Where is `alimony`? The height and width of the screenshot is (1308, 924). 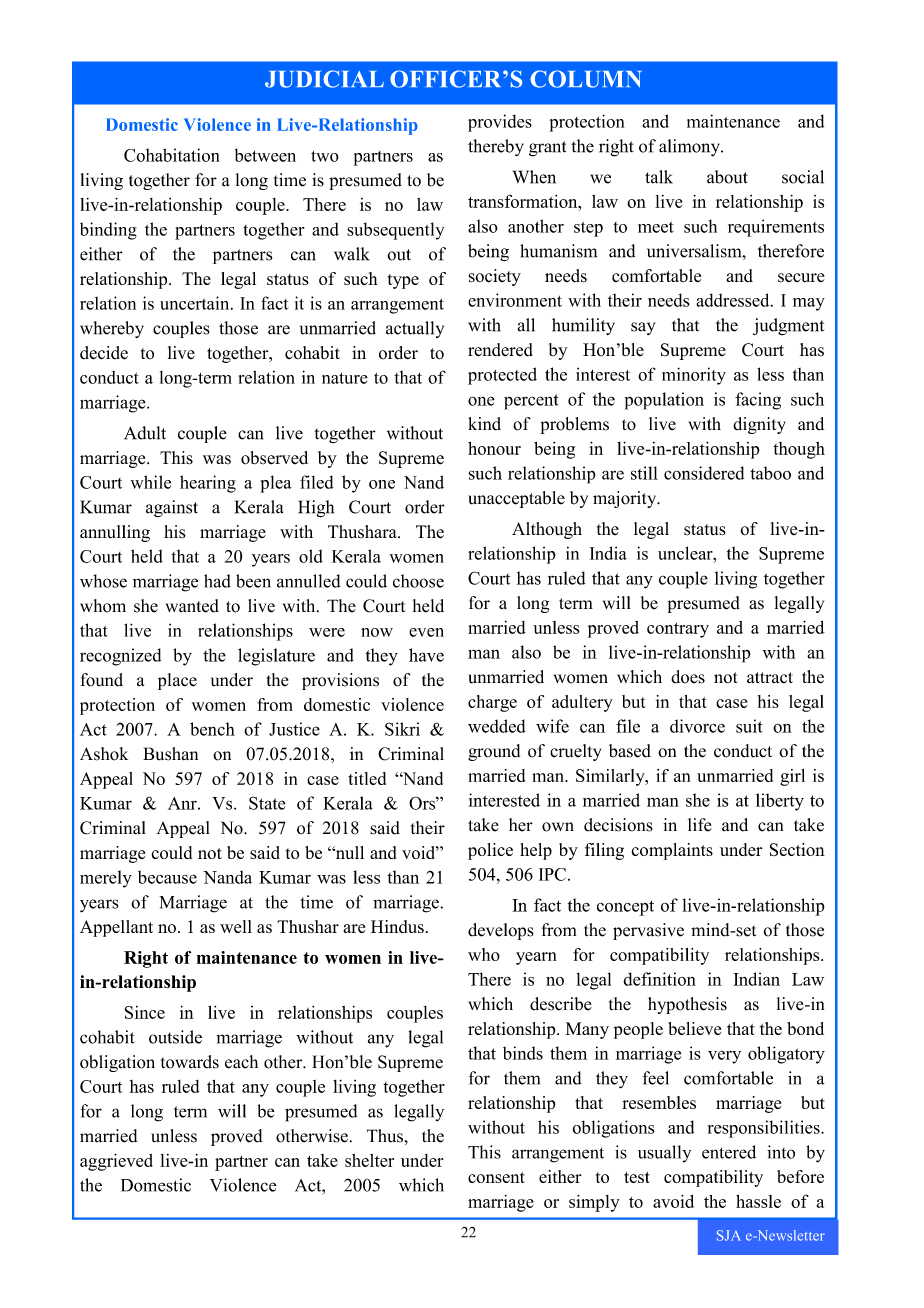
alimony is located at coordinates (690, 148).
